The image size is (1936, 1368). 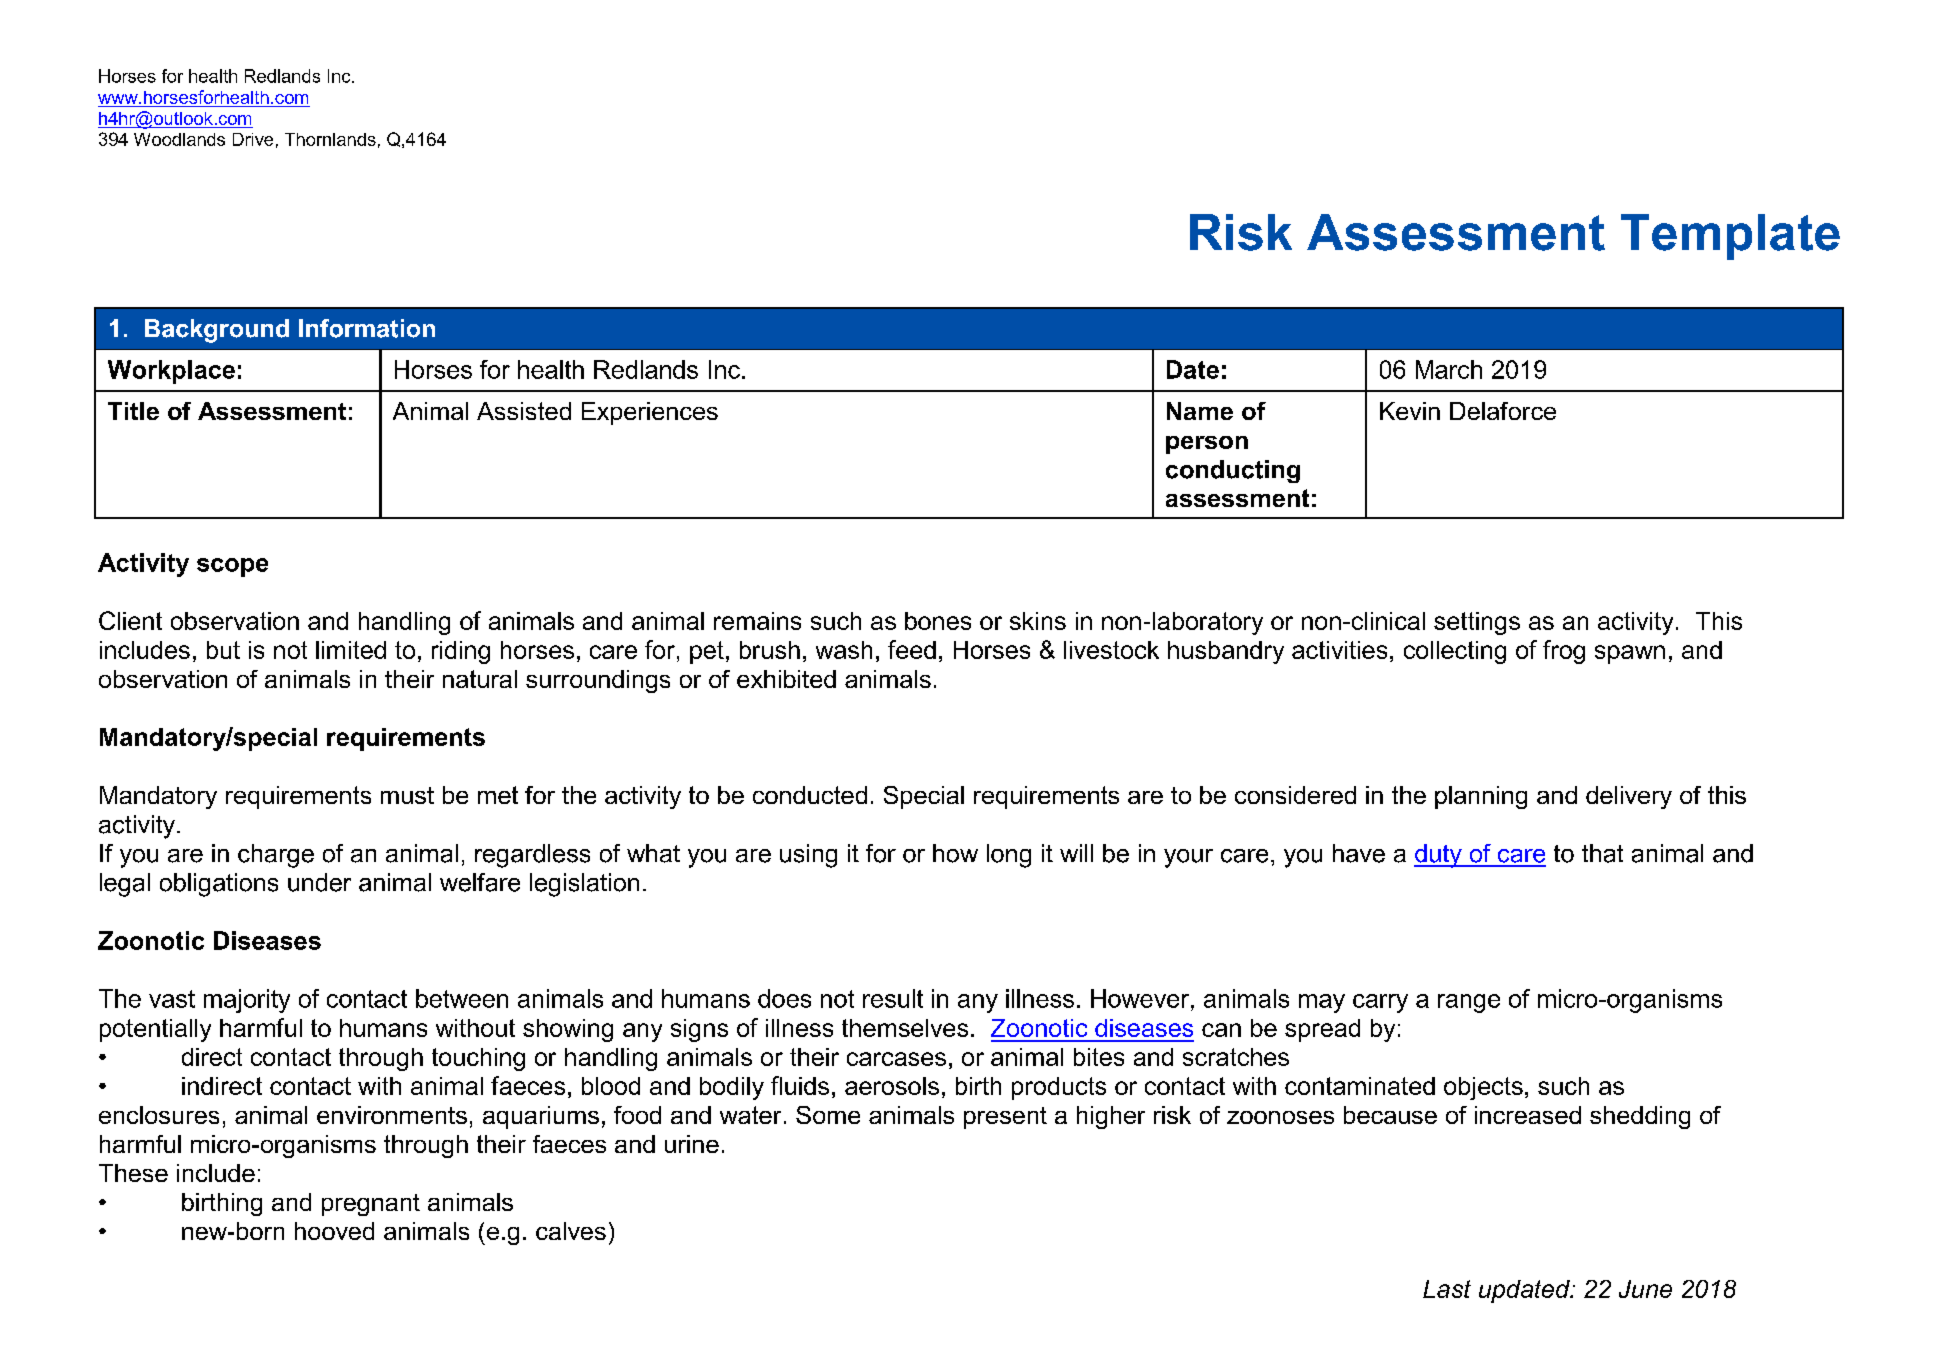 What do you see at coordinates (1207, 445) in the screenshot?
I see `person` at bounding box center [1207, 445].
